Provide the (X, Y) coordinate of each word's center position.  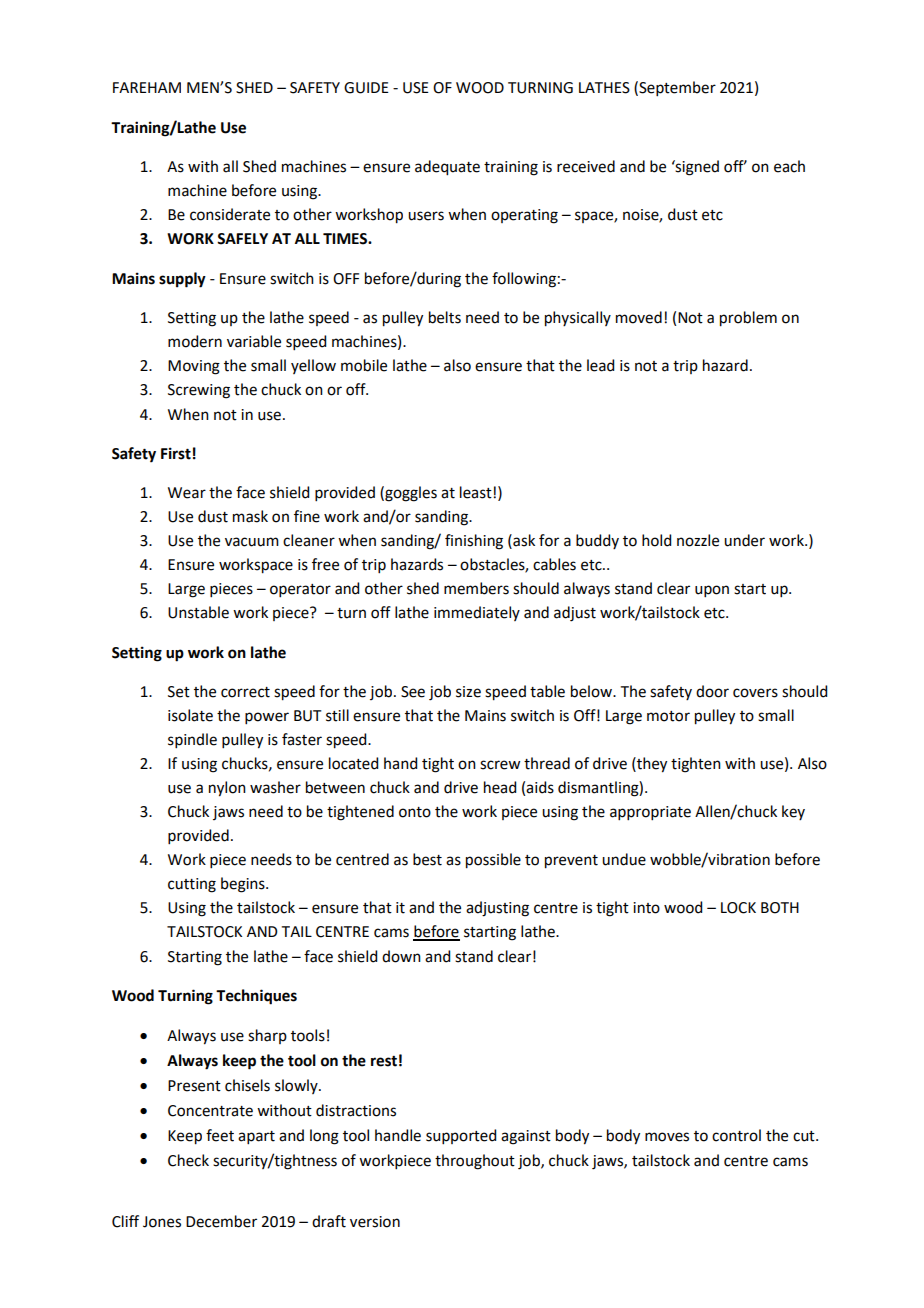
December (221, 1221)
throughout (475, 1162)
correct (245, 692)
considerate (230, 214)
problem (748, 319)
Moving (194, 367)
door (712, 691)
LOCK (738, 908)
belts (445, 317)
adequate (447, 168)
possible (493, 861)
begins (244, 885)
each (789, 166)
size (468, 692)
